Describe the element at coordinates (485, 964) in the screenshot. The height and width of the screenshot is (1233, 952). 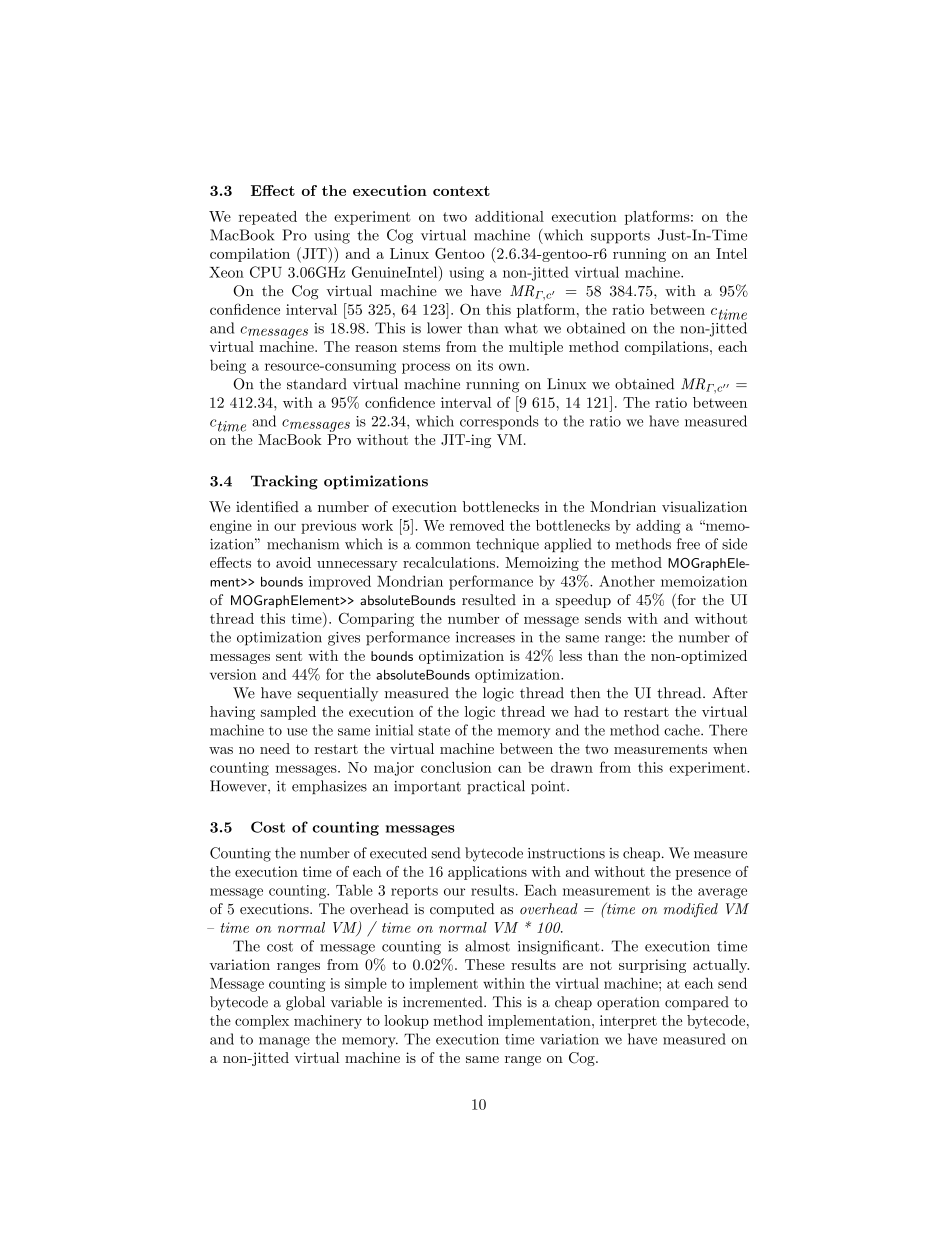
I see `These` at that location.
